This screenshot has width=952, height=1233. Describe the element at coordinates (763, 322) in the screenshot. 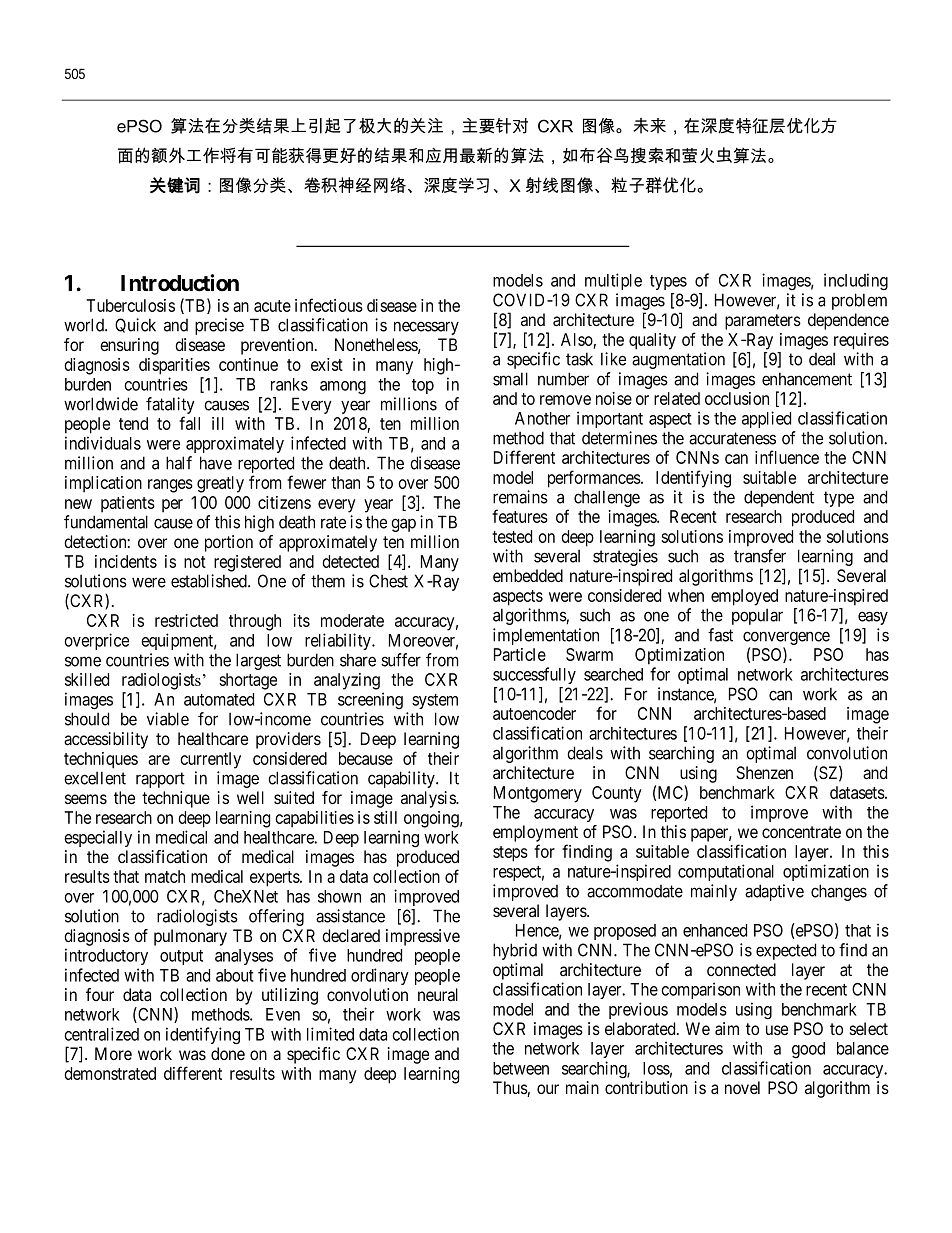

I see `parameters` at that location.
